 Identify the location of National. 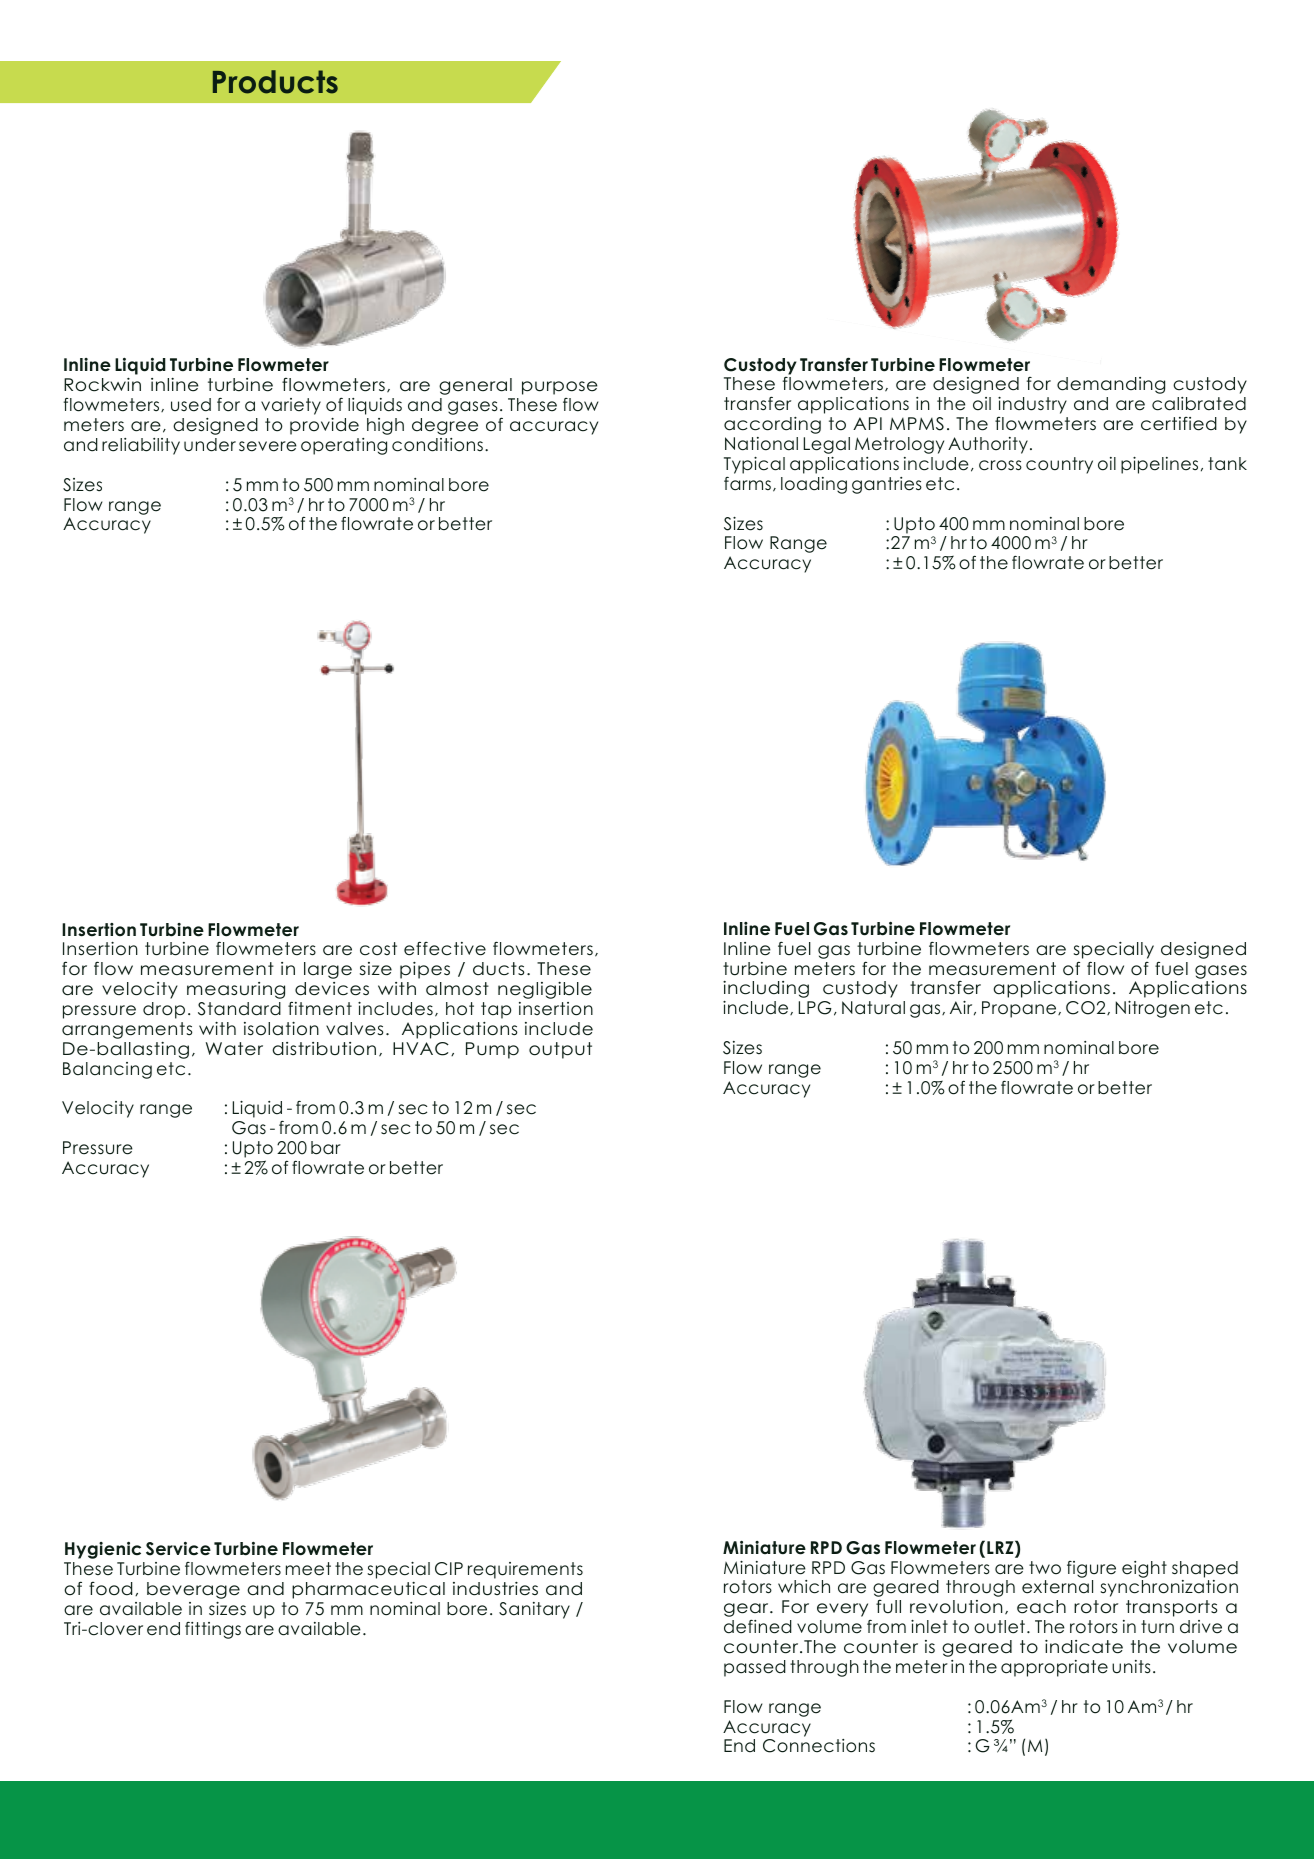
(761, 444).
